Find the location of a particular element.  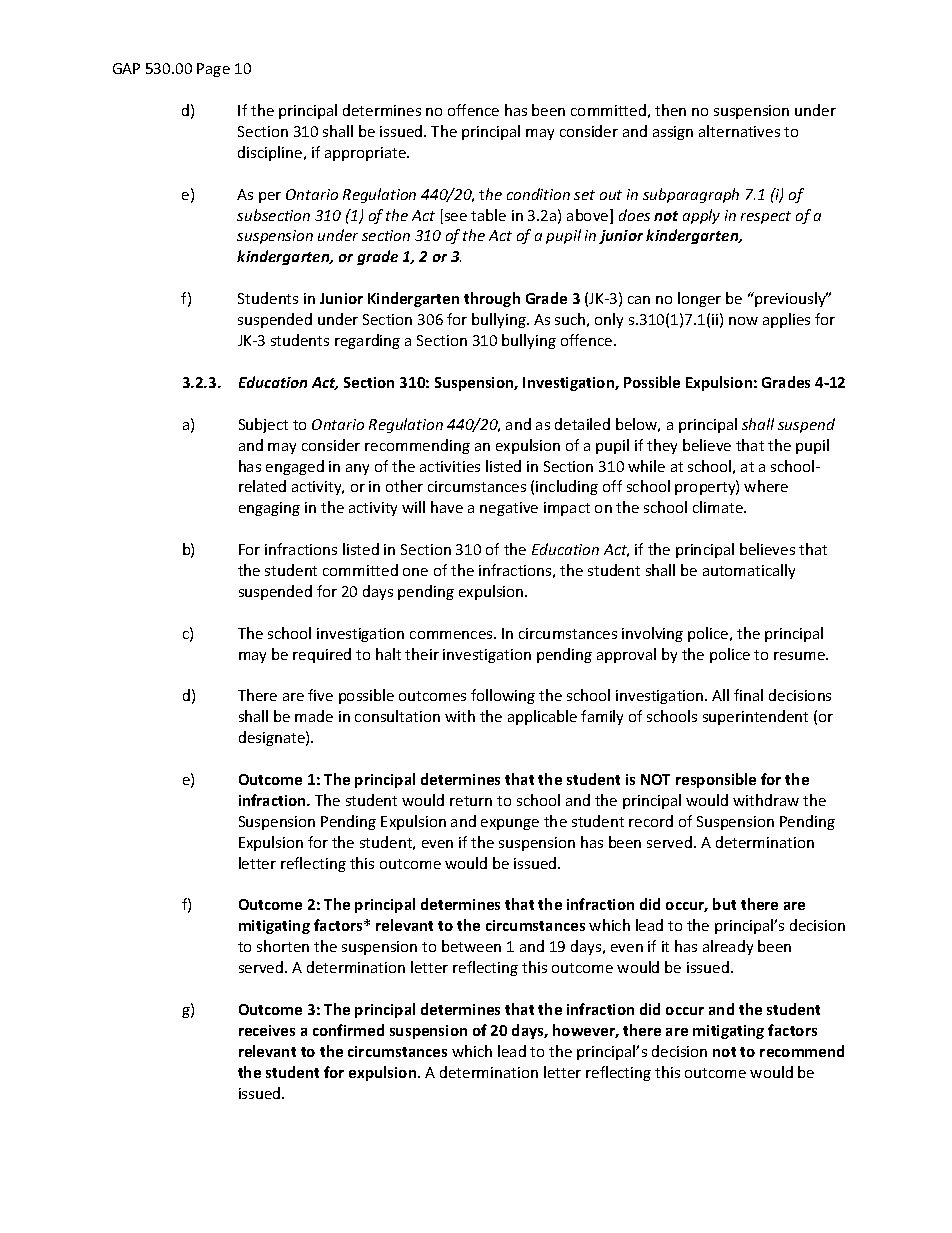

they is located at coordinates (662, 446).
